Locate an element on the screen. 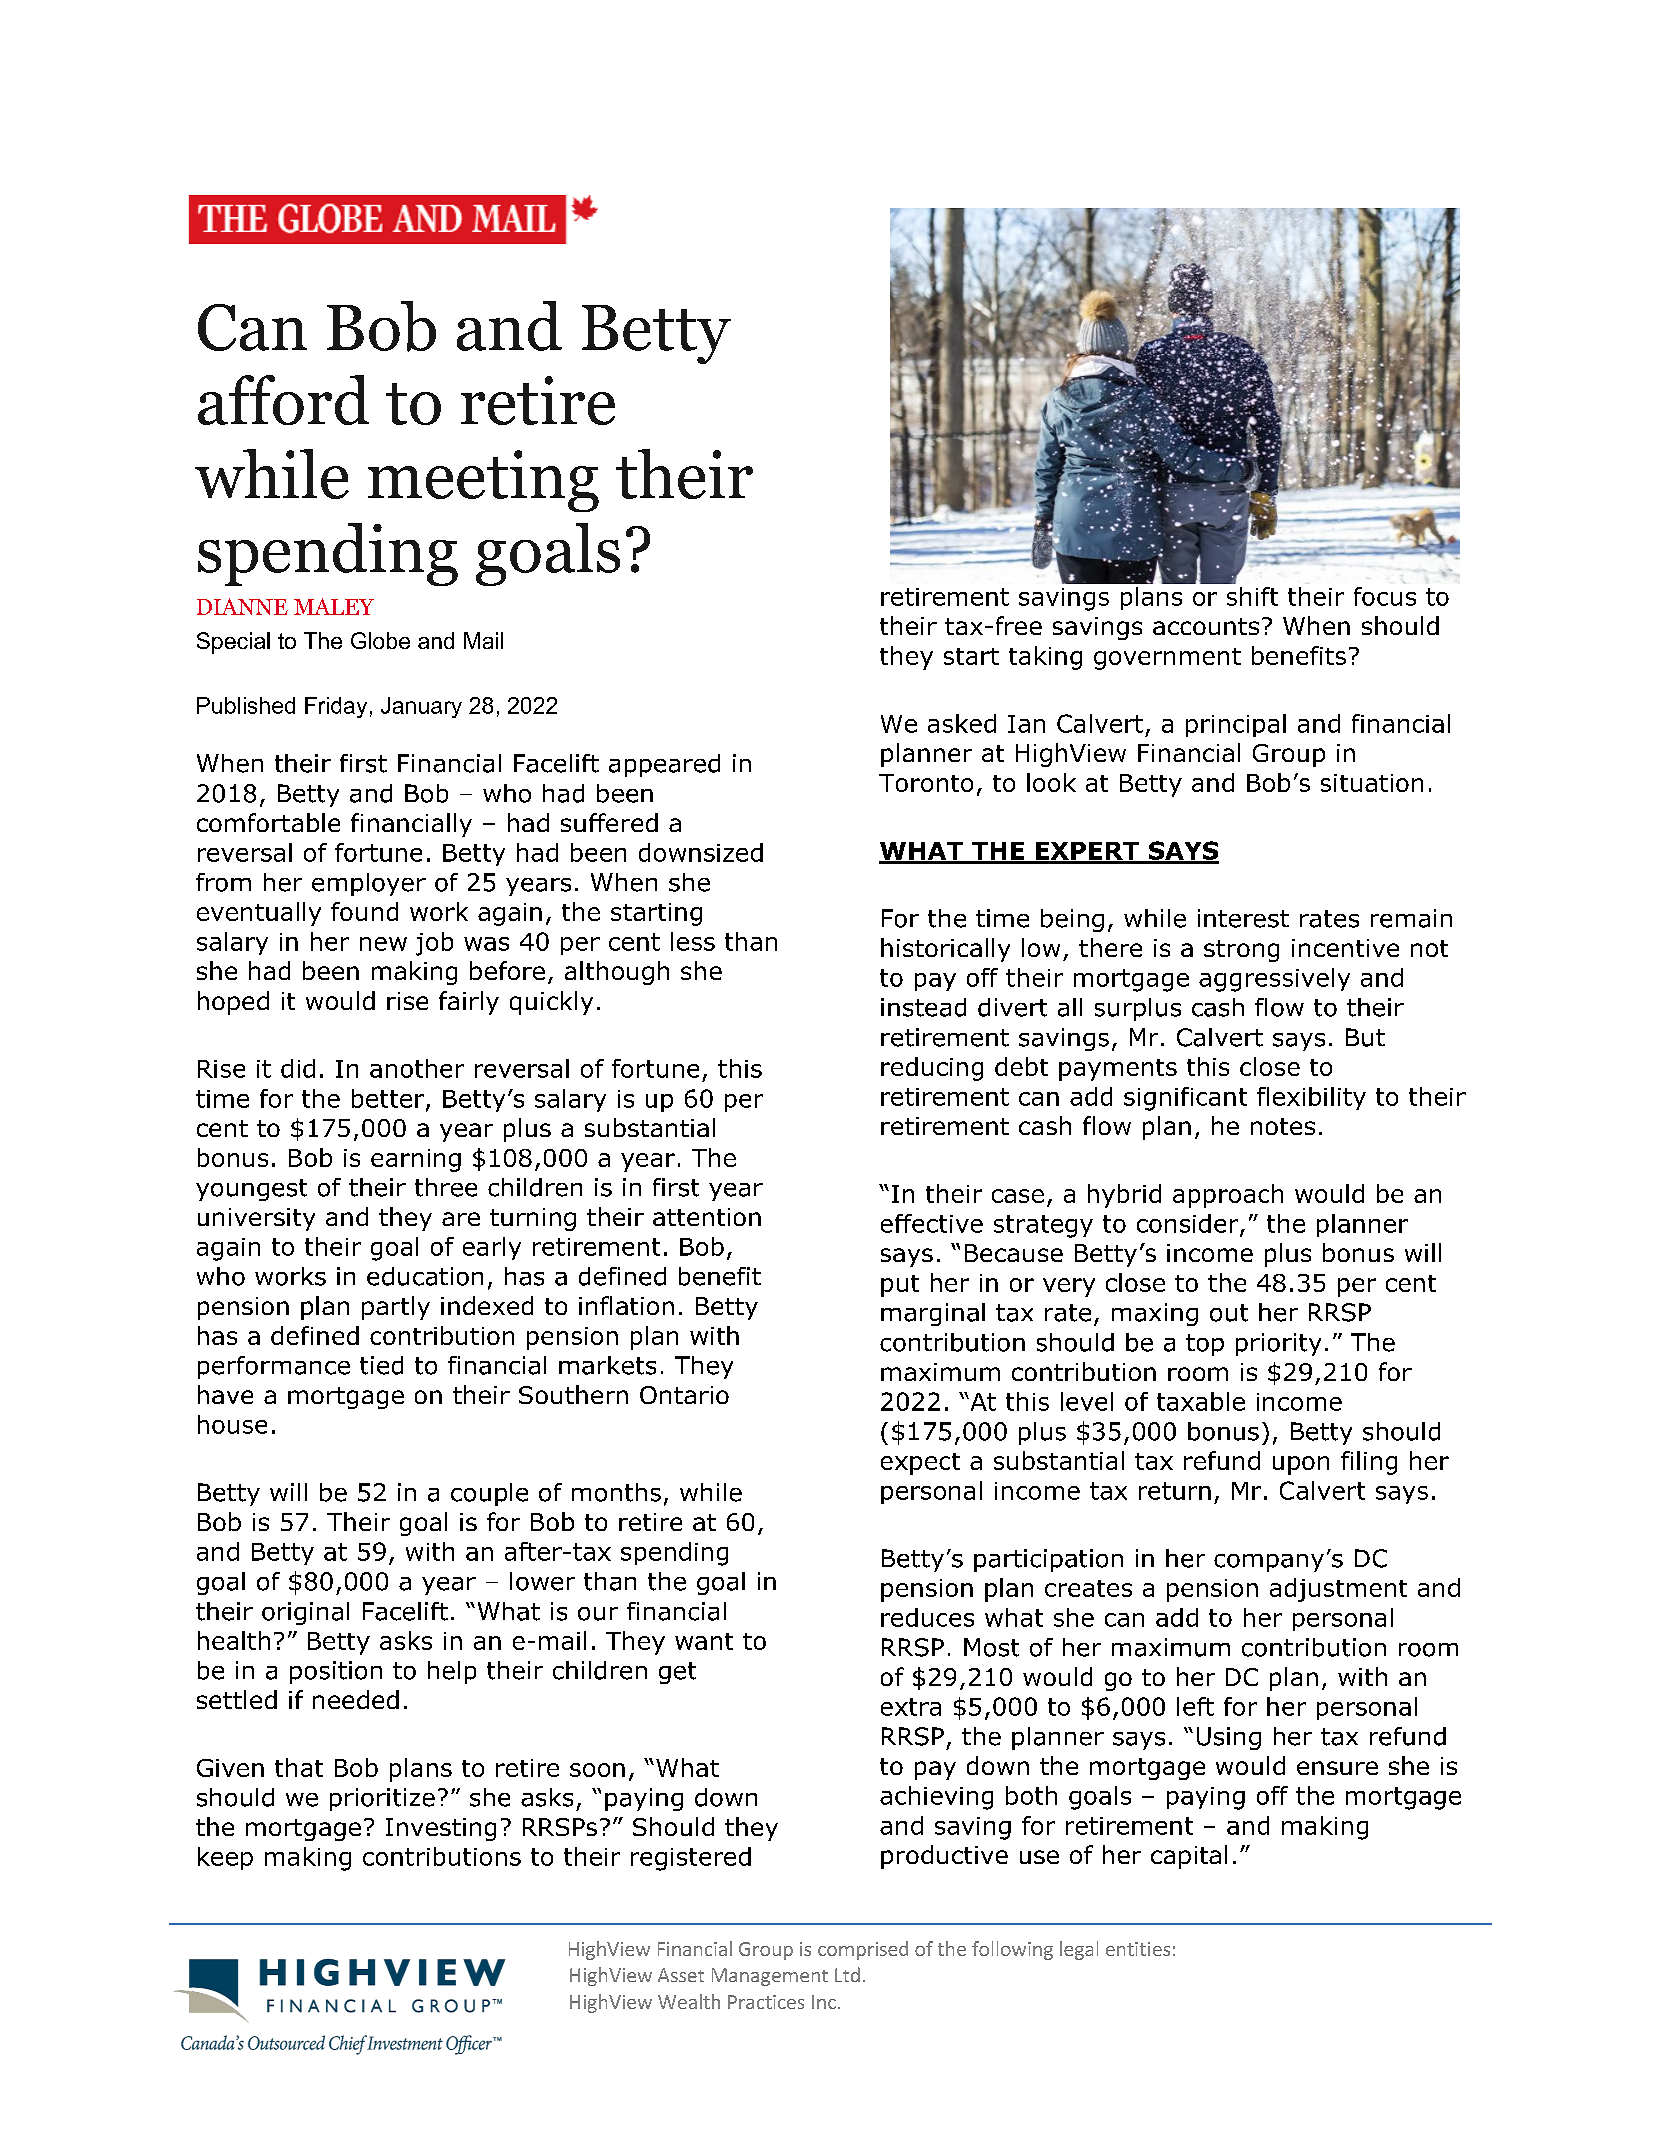  meeting is located at coordinates (483, 481).
